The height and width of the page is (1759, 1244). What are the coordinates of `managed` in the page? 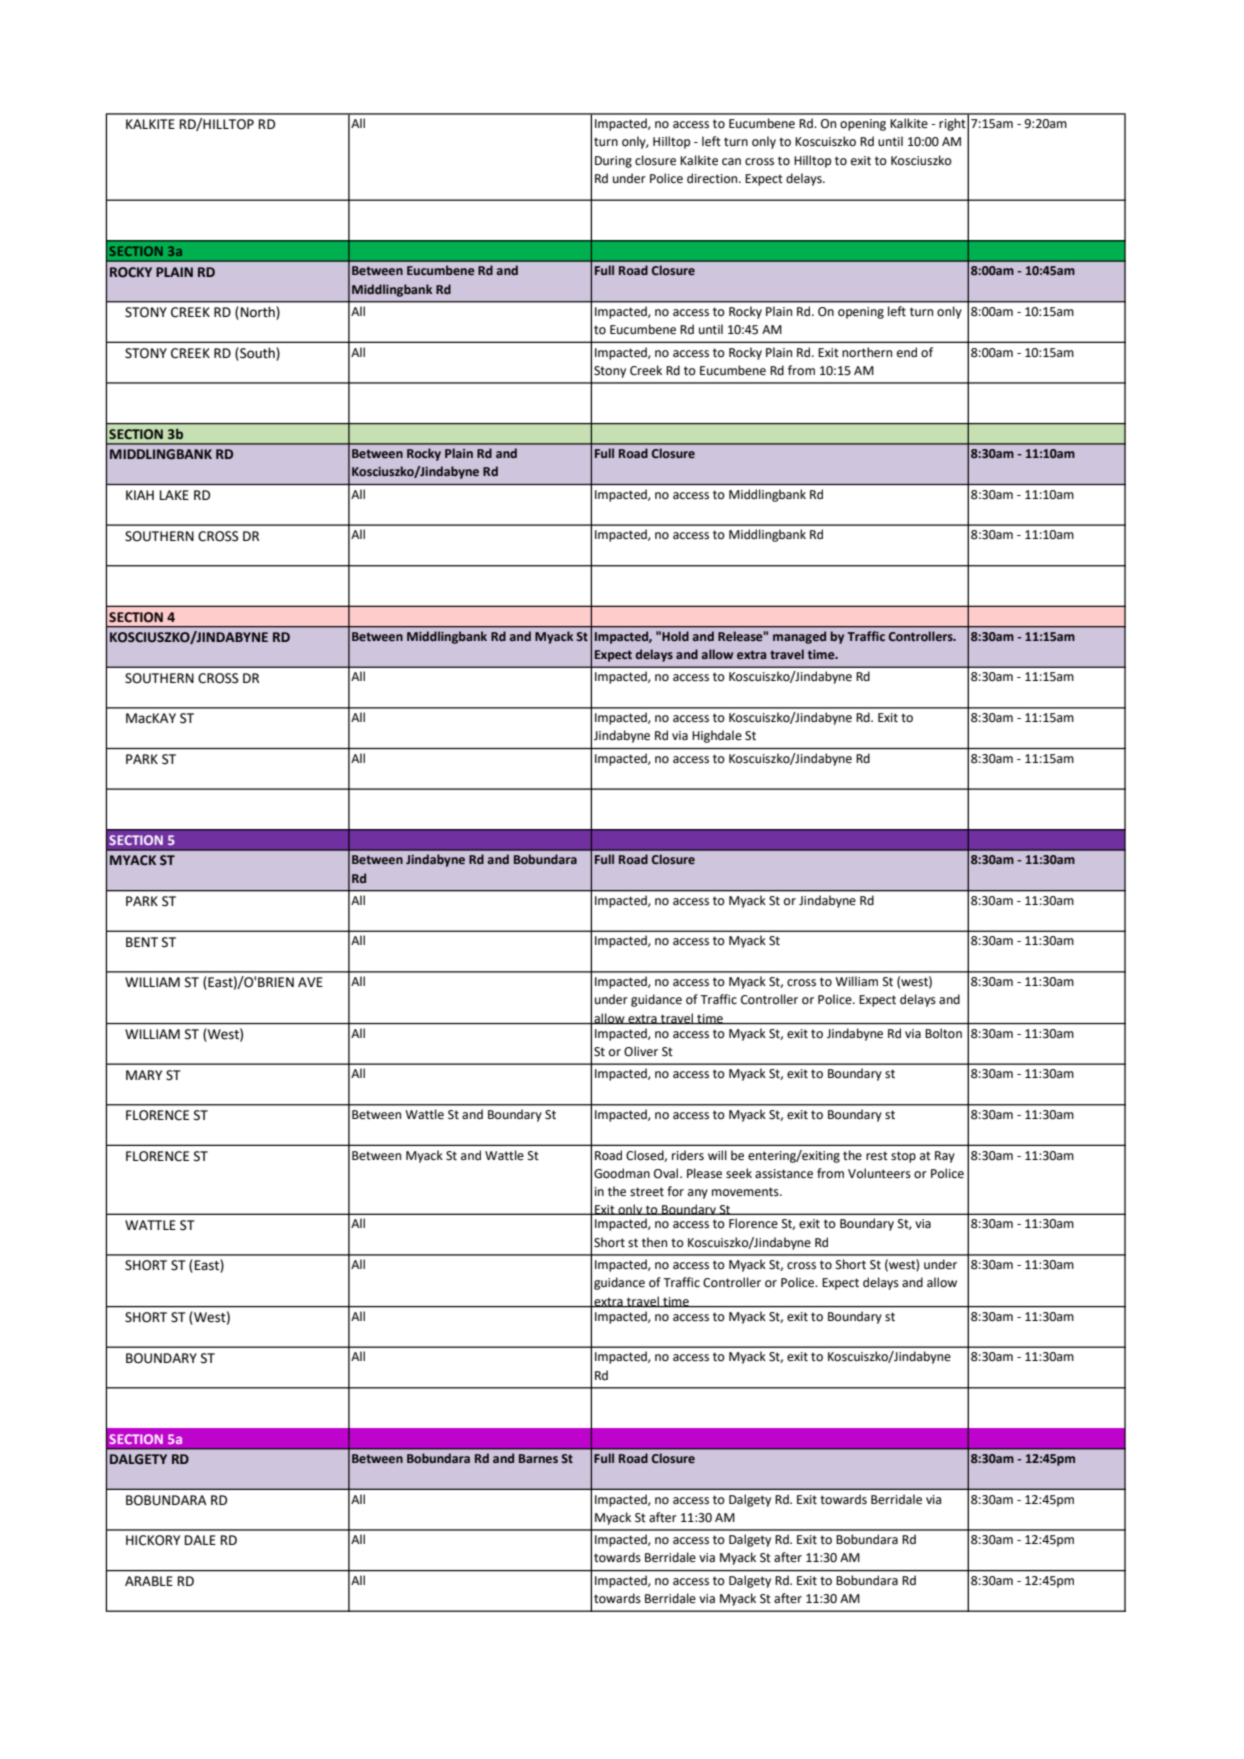 It's located at (799, 637).
